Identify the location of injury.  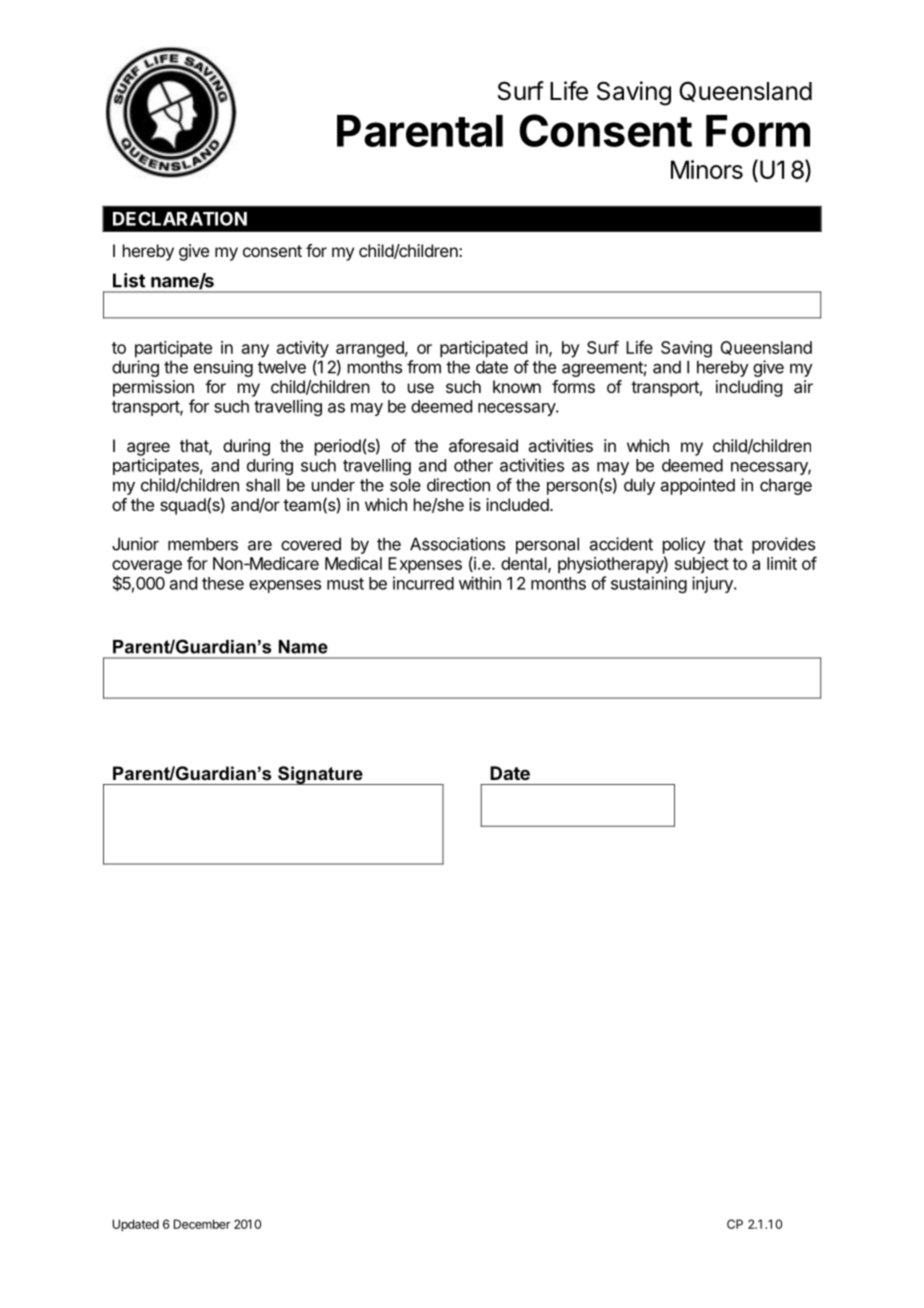
(713, 584).
